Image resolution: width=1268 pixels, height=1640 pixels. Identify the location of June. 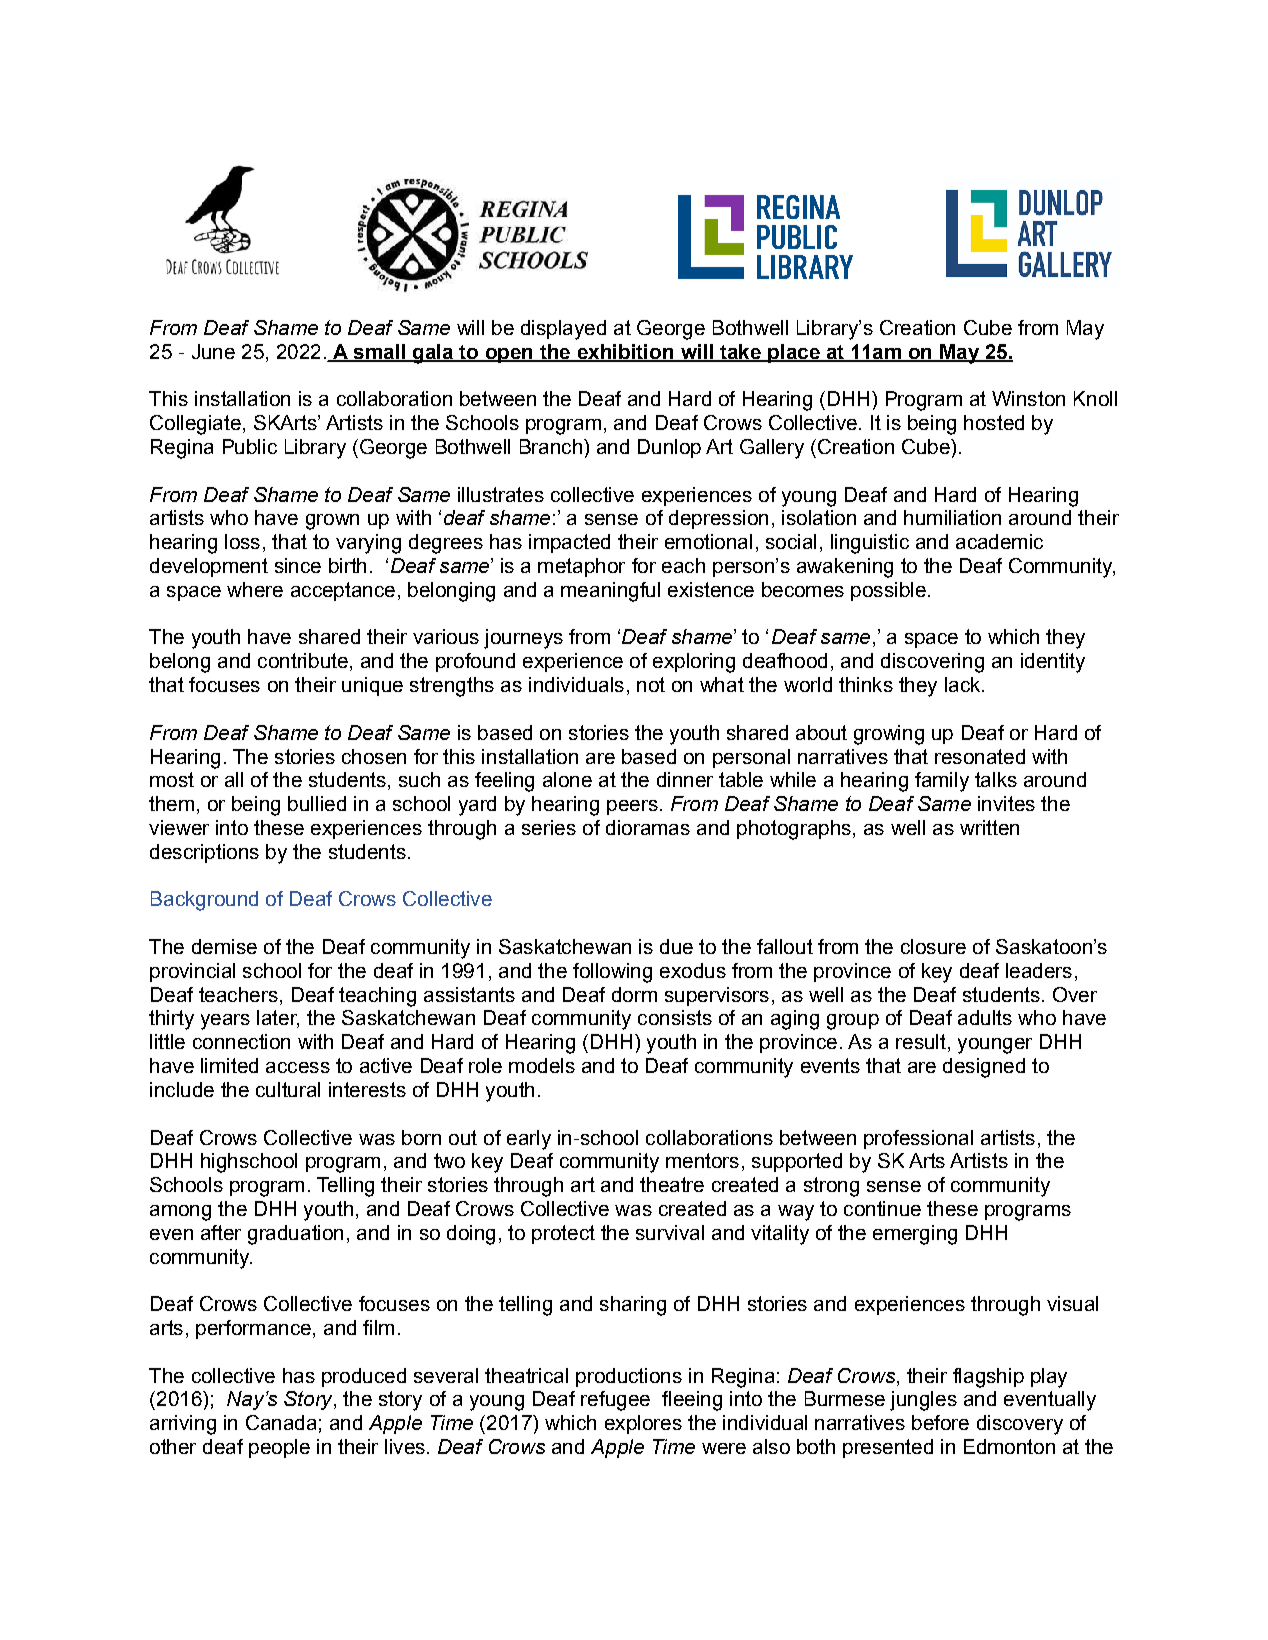
(213, 351).
